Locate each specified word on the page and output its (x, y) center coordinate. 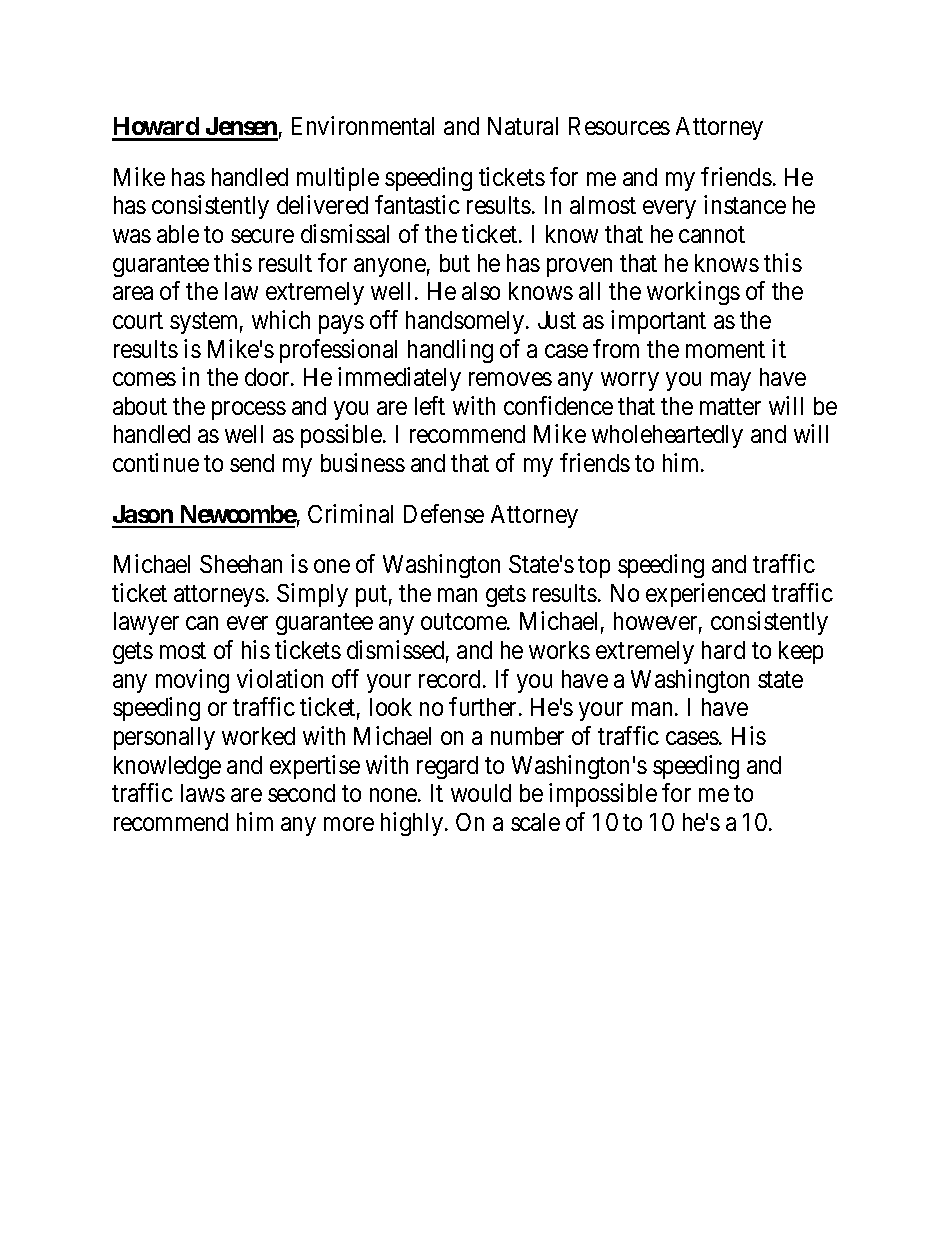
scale (535, 822)
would (481, 793)
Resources (619, 126)
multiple (338, 179)
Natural (523, 126)
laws (203, 793)
